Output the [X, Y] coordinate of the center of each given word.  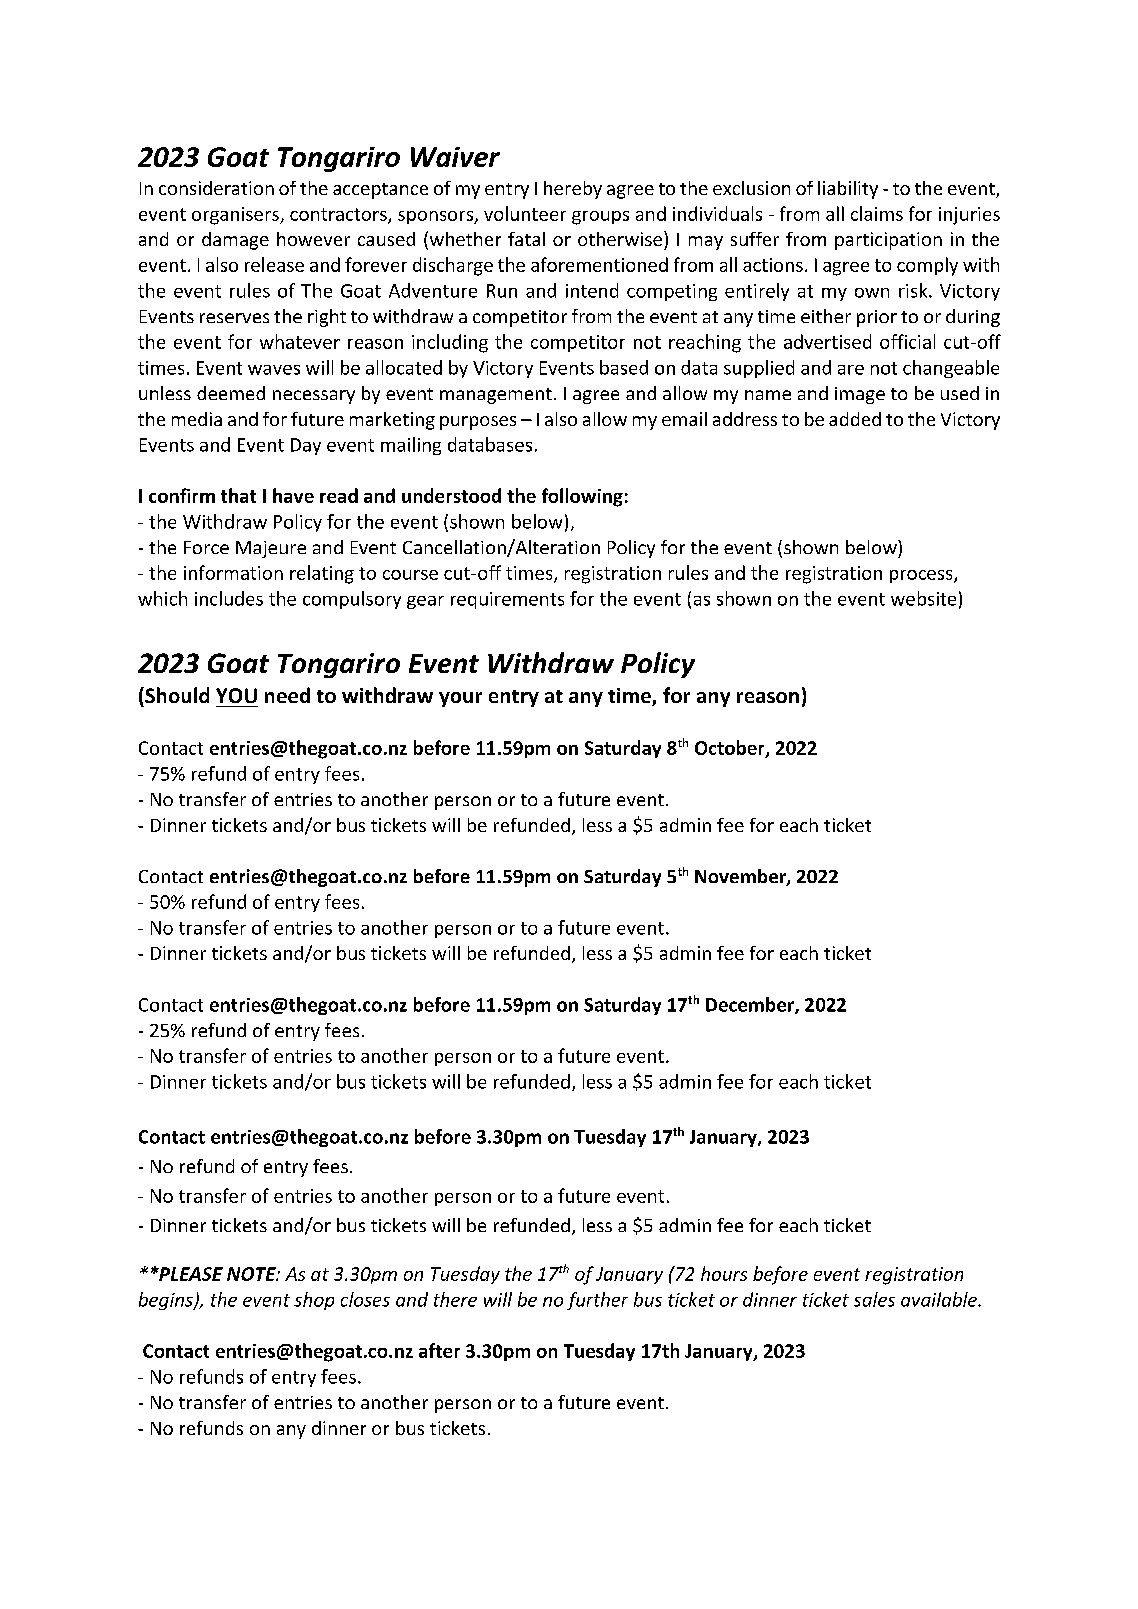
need [287, 695]
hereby [573, 190]
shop [314, 1301]
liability [848, 190]
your [460, 699]
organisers [236, 216]
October [731, 749]
